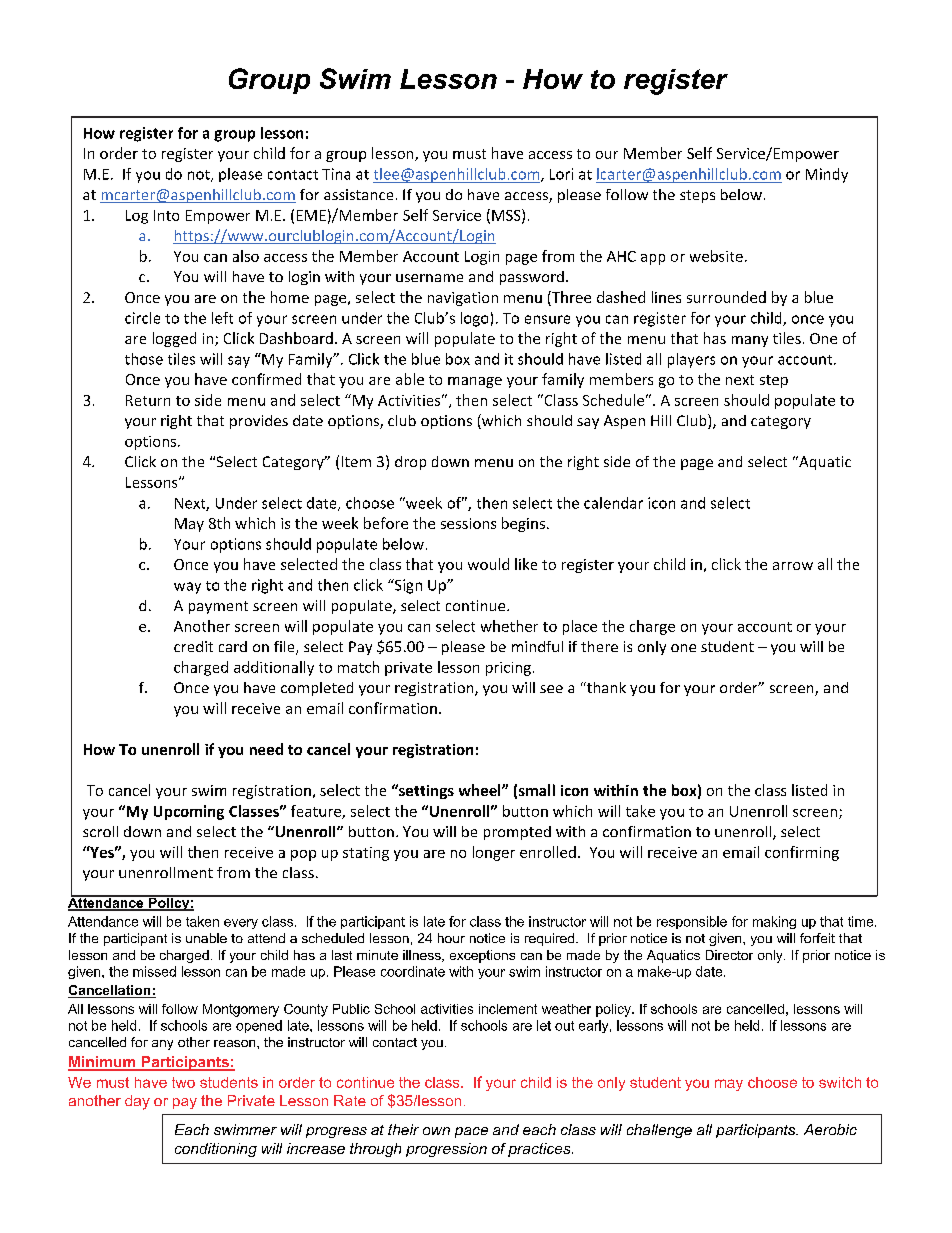 Image resolution: width=952 pixels, height=1233 pixels. What do you see at coordinates (193, 646) in the screenshot?
I see `credit` at bounding box center [193, 646].
